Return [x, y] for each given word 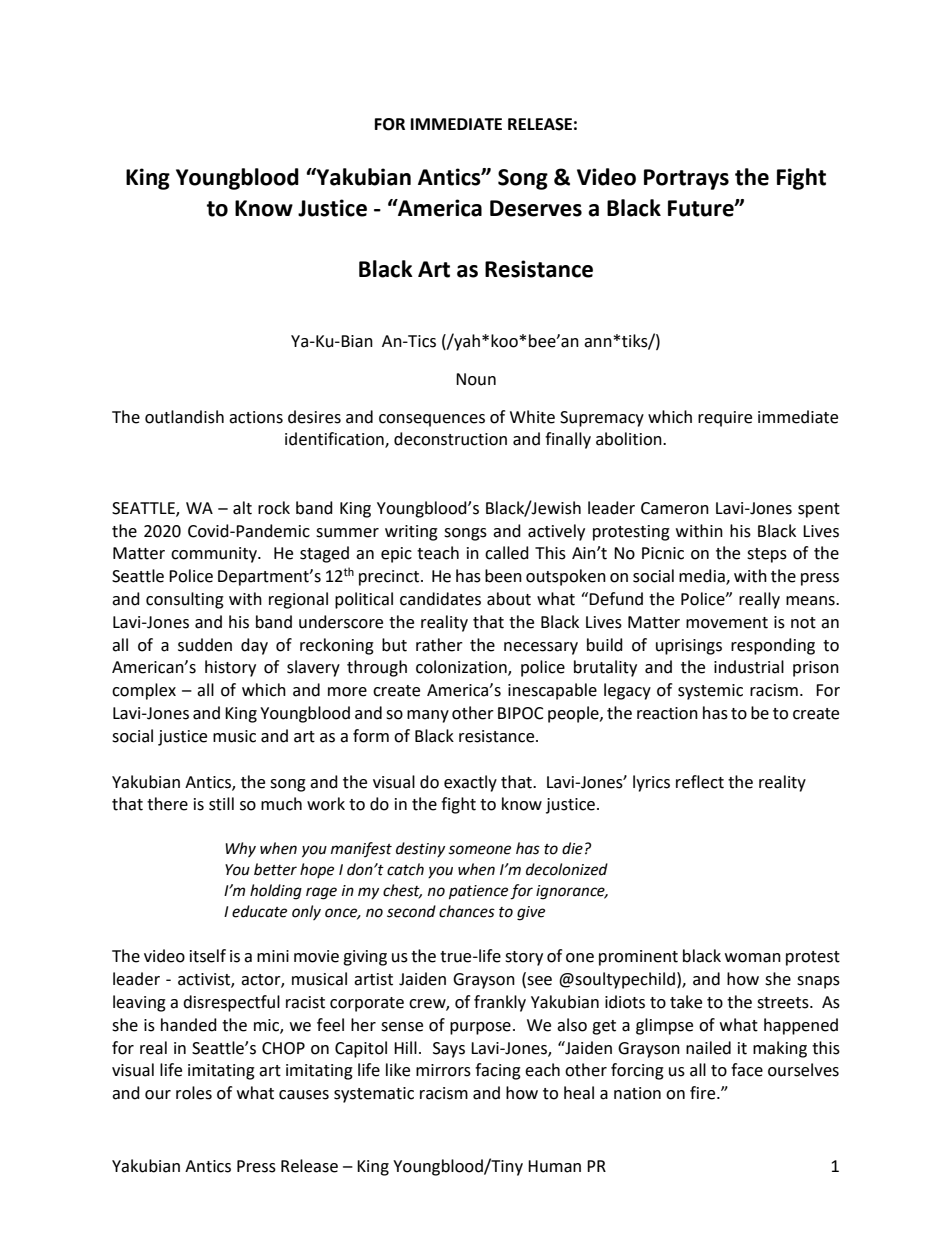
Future [702, 208]
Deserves [536, 208]
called [507, 553]
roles [194, 1093]
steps [767, 555]
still [221, 804]
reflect [700, 782]
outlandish [184, 417]
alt [242, 508]
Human [554, 1166]
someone [479, 850]
